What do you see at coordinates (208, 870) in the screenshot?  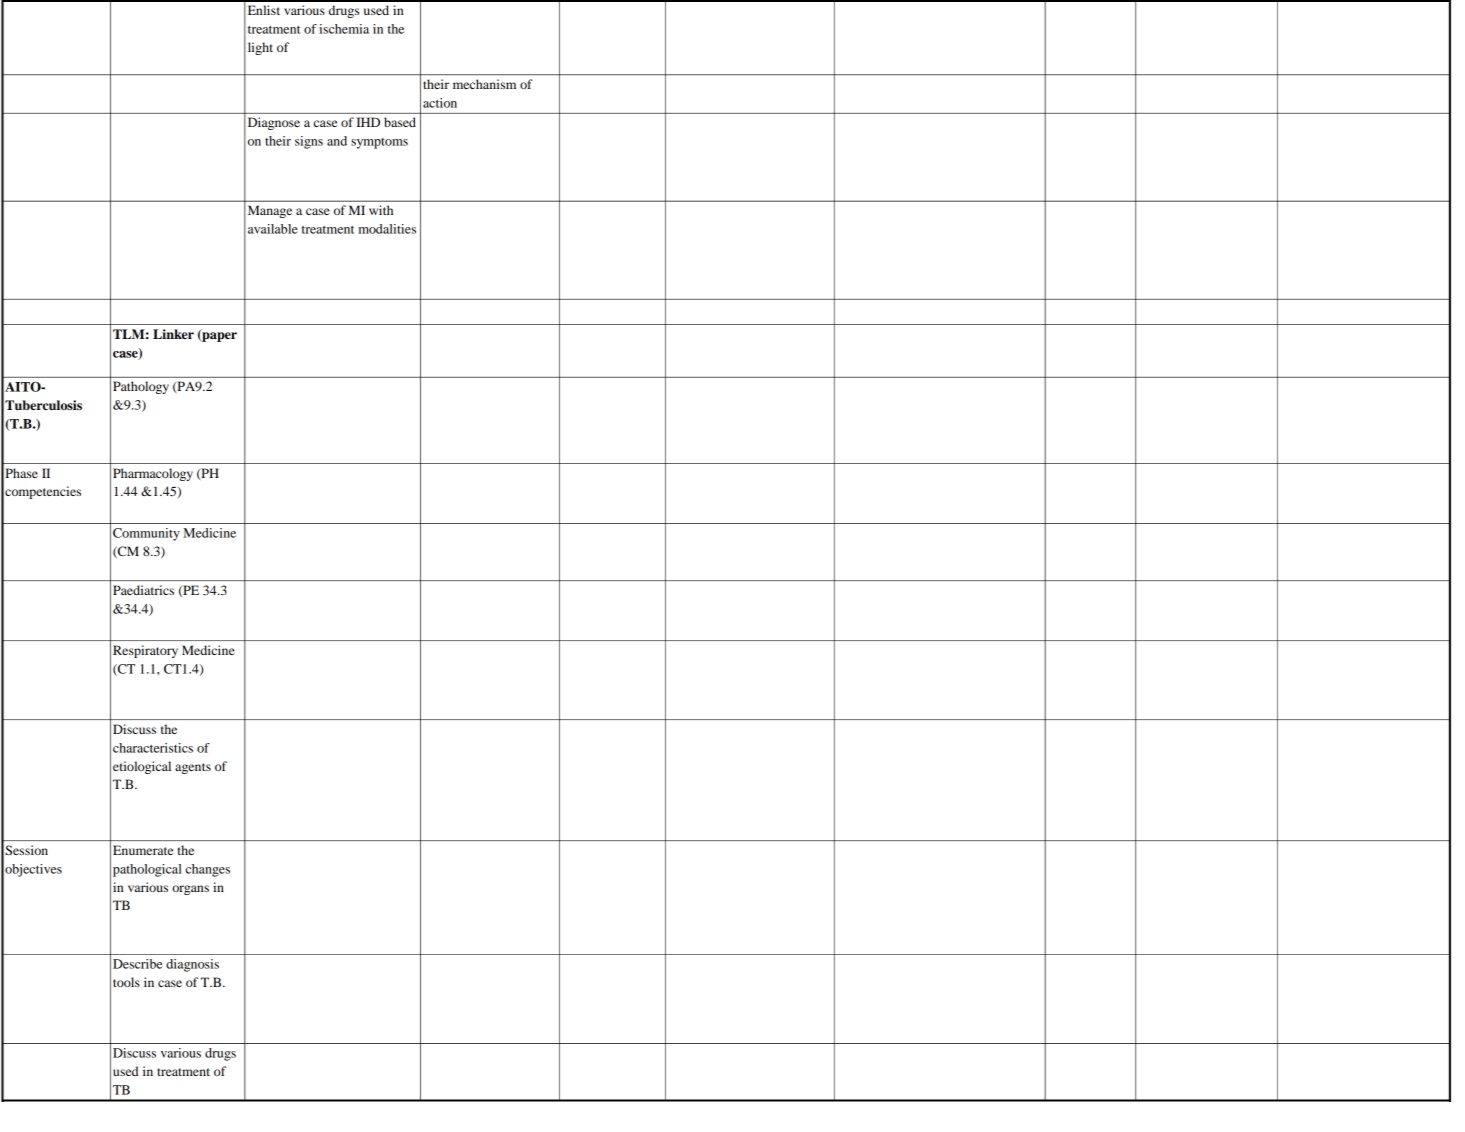 I see `changes` at bounding box center [208, 870].
